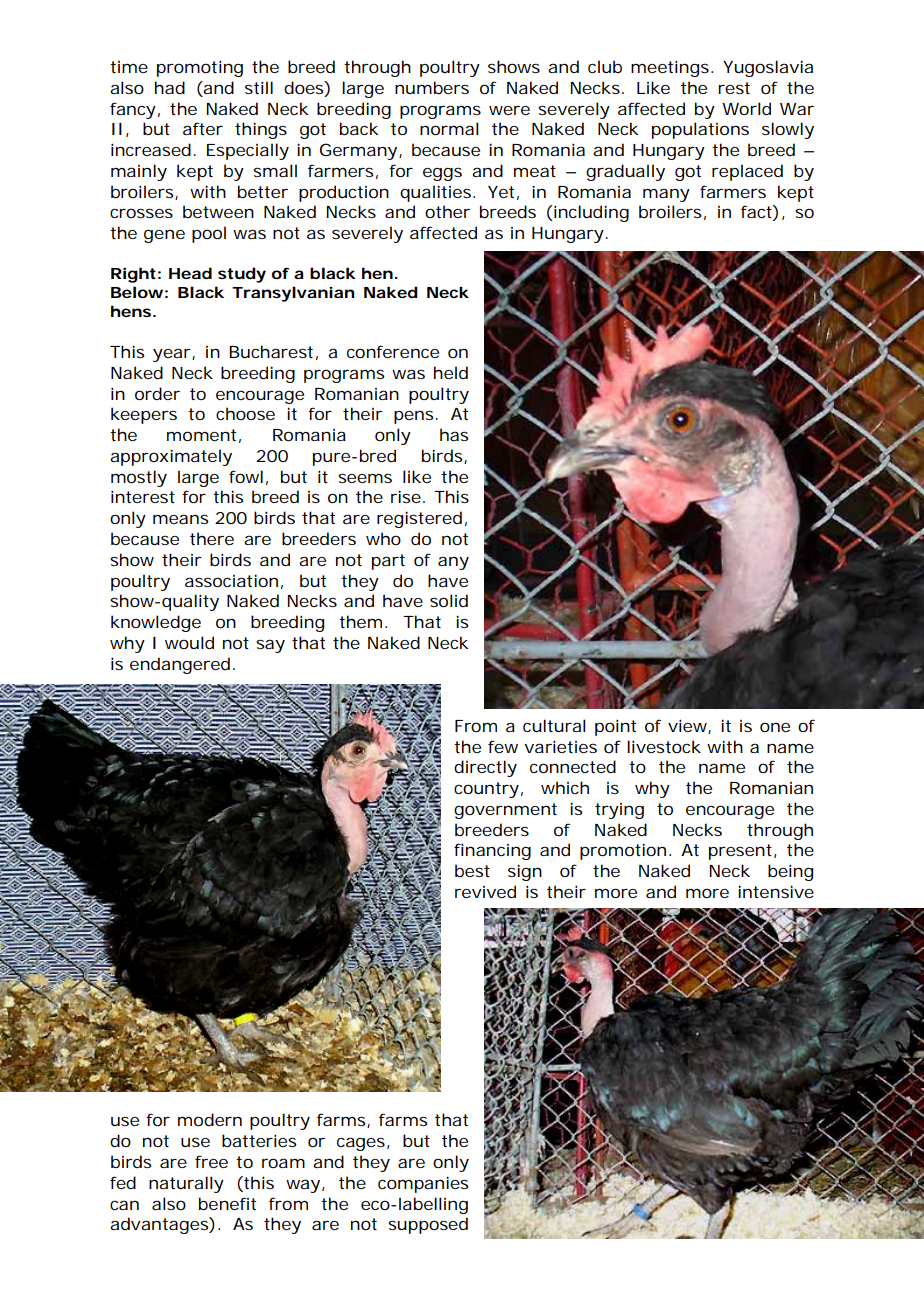 The height and width of the image is (1308, 924). Describe the element at coordinates (423, 1184) in the image. I see `companies` at that location.
